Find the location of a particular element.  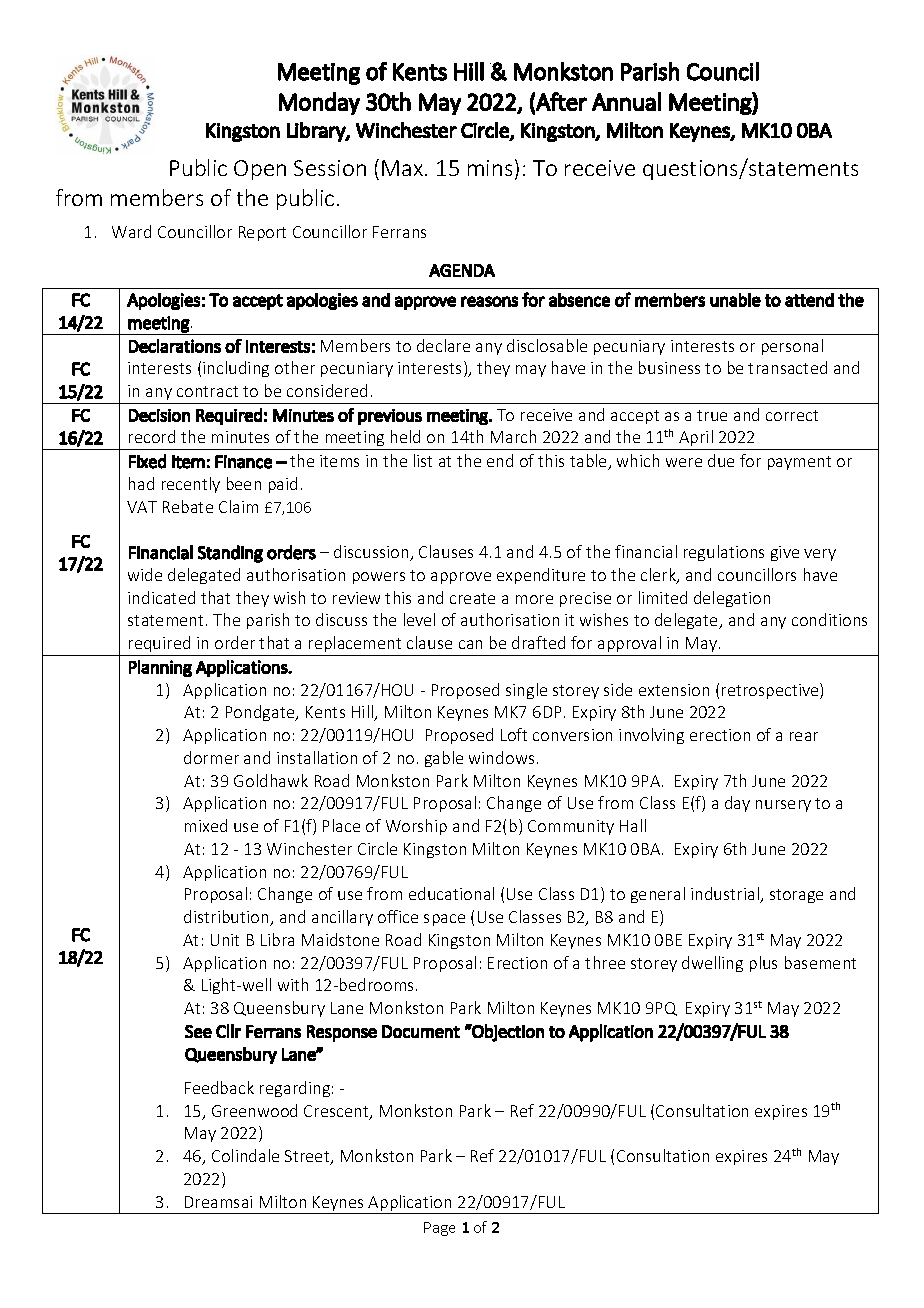

Planning is located at coordinates (160, 668).
